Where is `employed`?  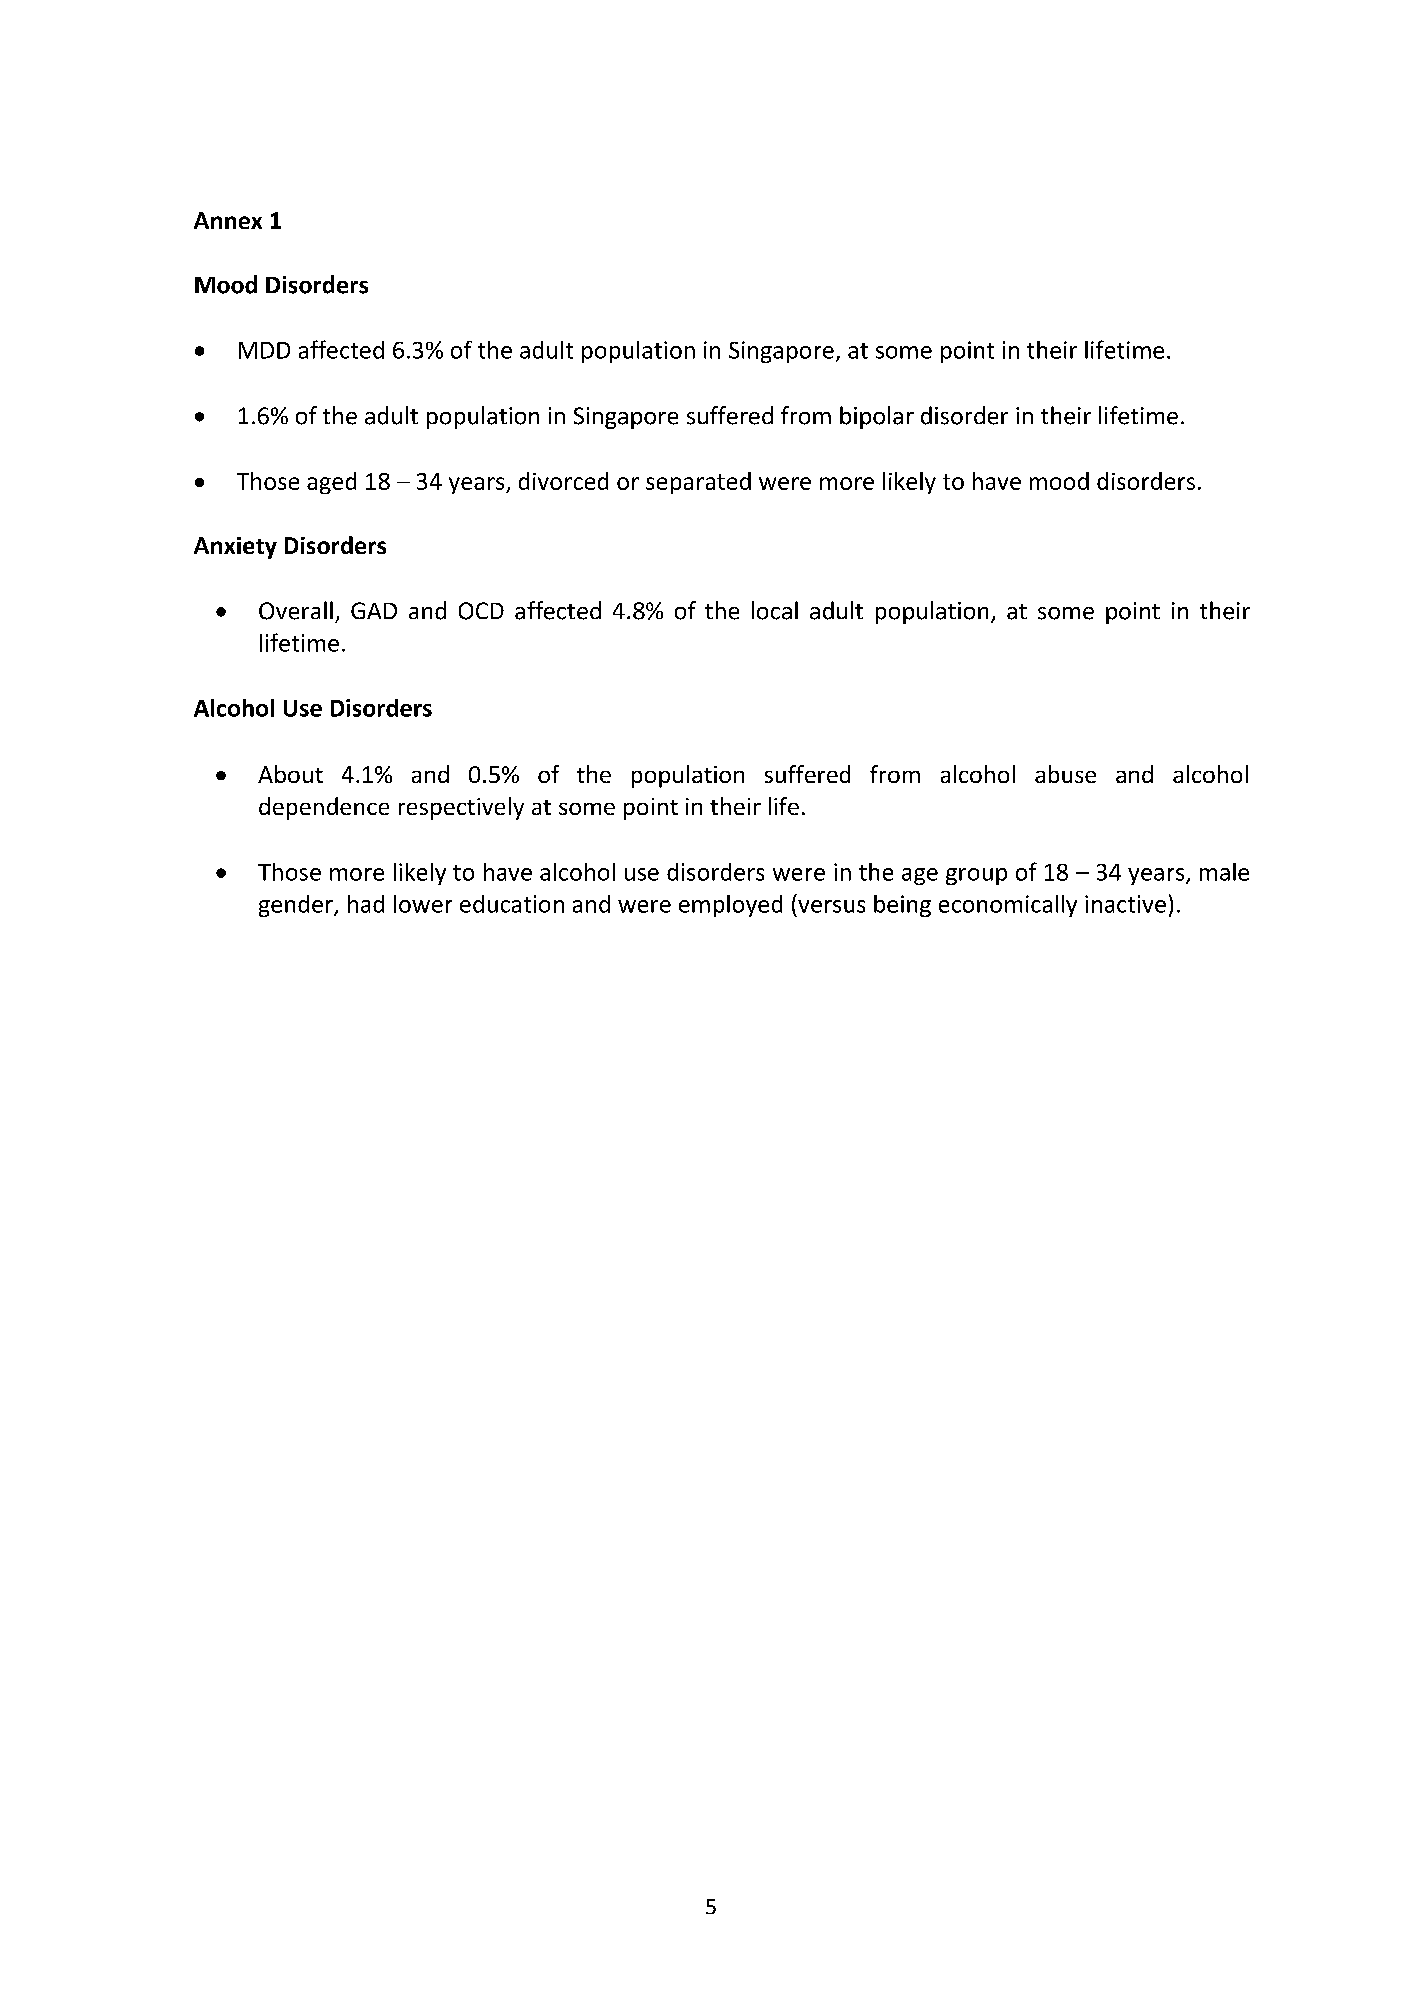 employed is located at coordinates (730, 906).
